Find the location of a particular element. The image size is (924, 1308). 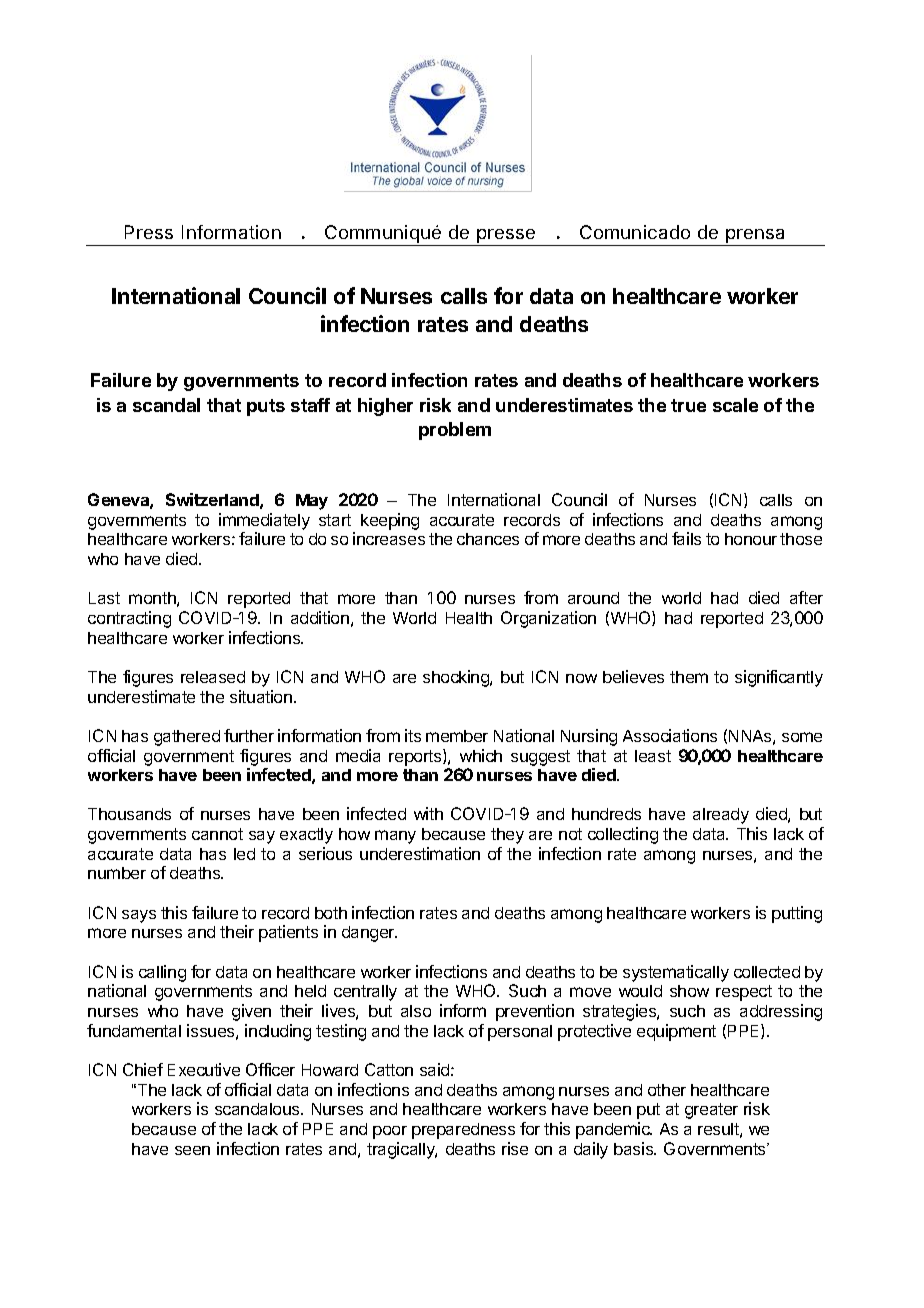

puts is located at coordinates (266, 407).
